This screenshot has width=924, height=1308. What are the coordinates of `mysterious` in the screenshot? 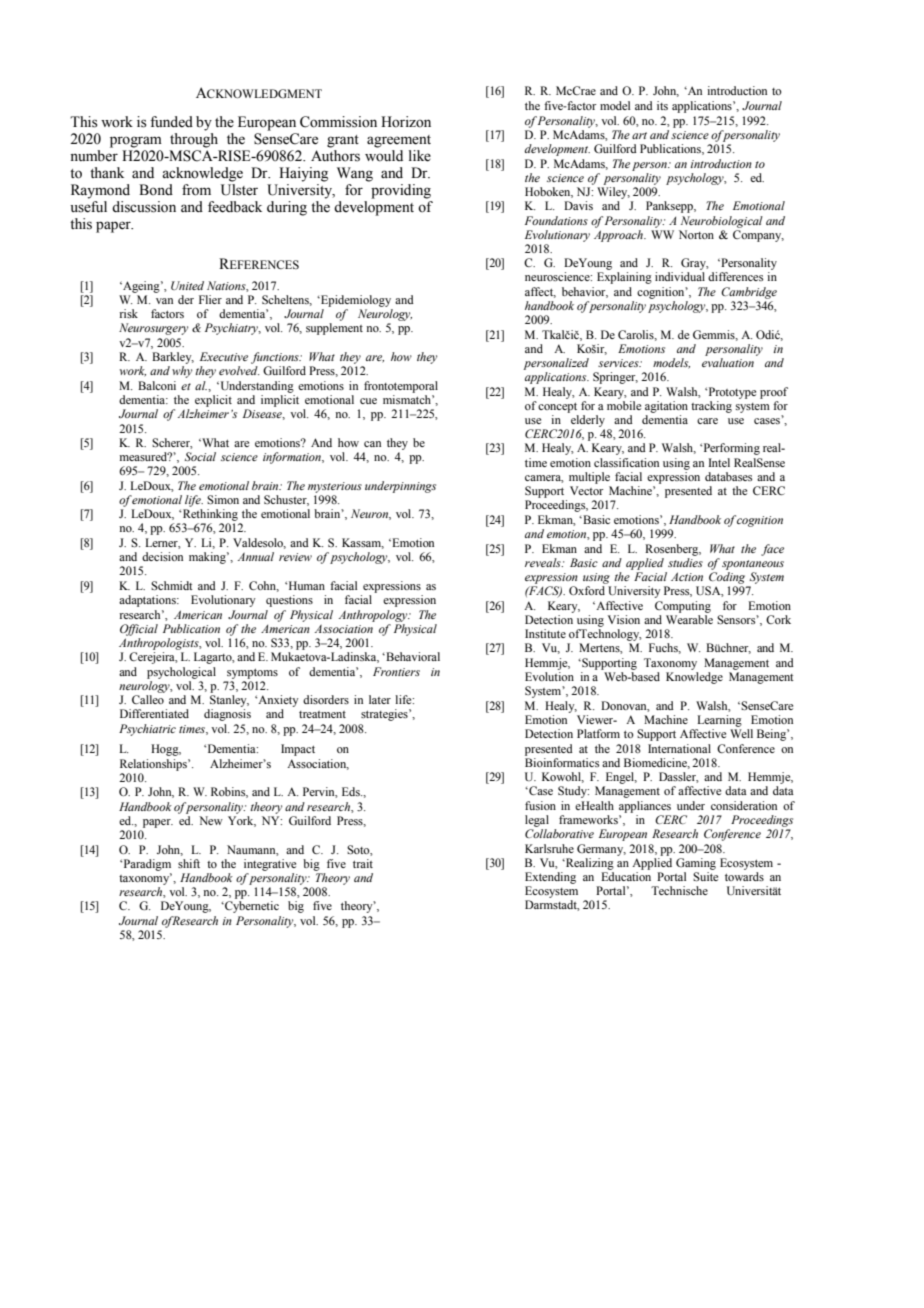 It's located at (335, 487).
